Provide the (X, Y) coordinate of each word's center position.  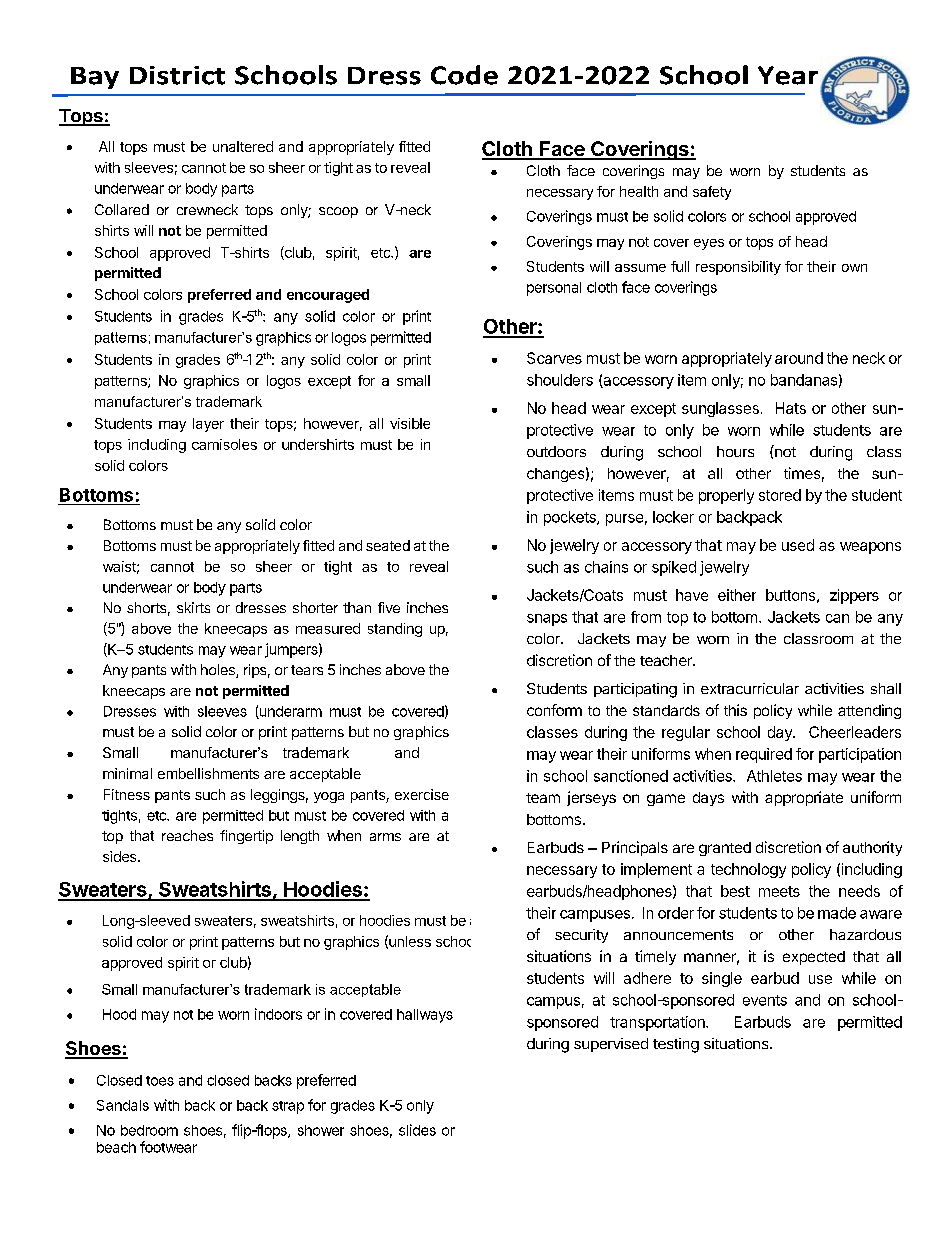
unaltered (243, 146)
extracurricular (750, 688)
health (639, 191)
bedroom (149, 1130)
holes (219, 671)
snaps (547, 620)
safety (712, 193)
